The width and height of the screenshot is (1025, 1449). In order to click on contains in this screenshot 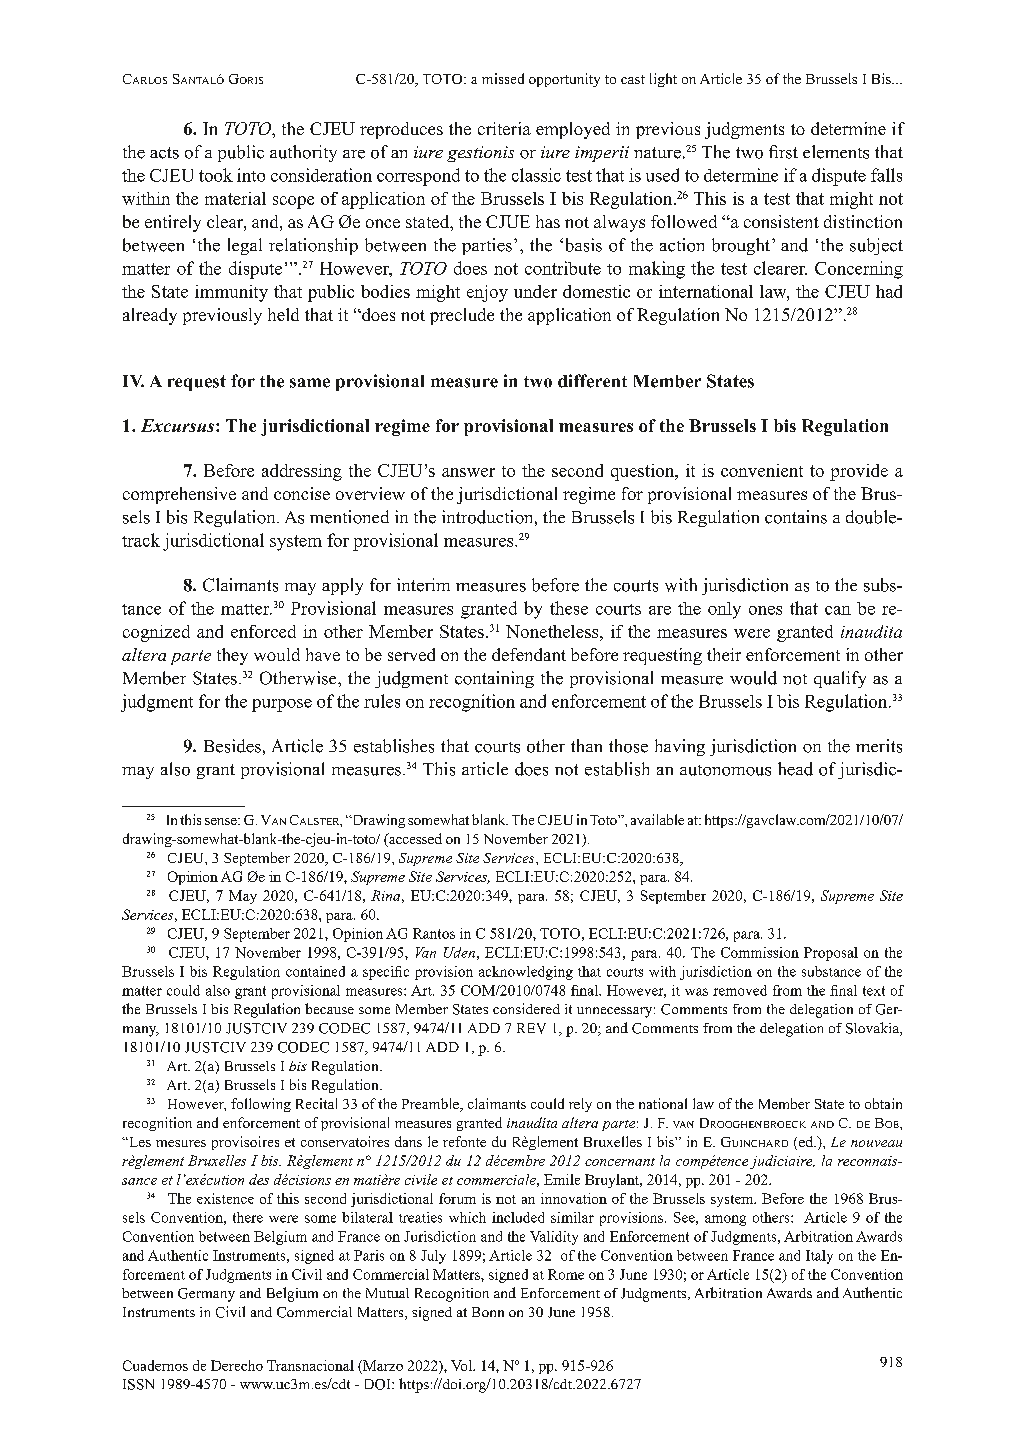, I will do `click(796, 517)`.
